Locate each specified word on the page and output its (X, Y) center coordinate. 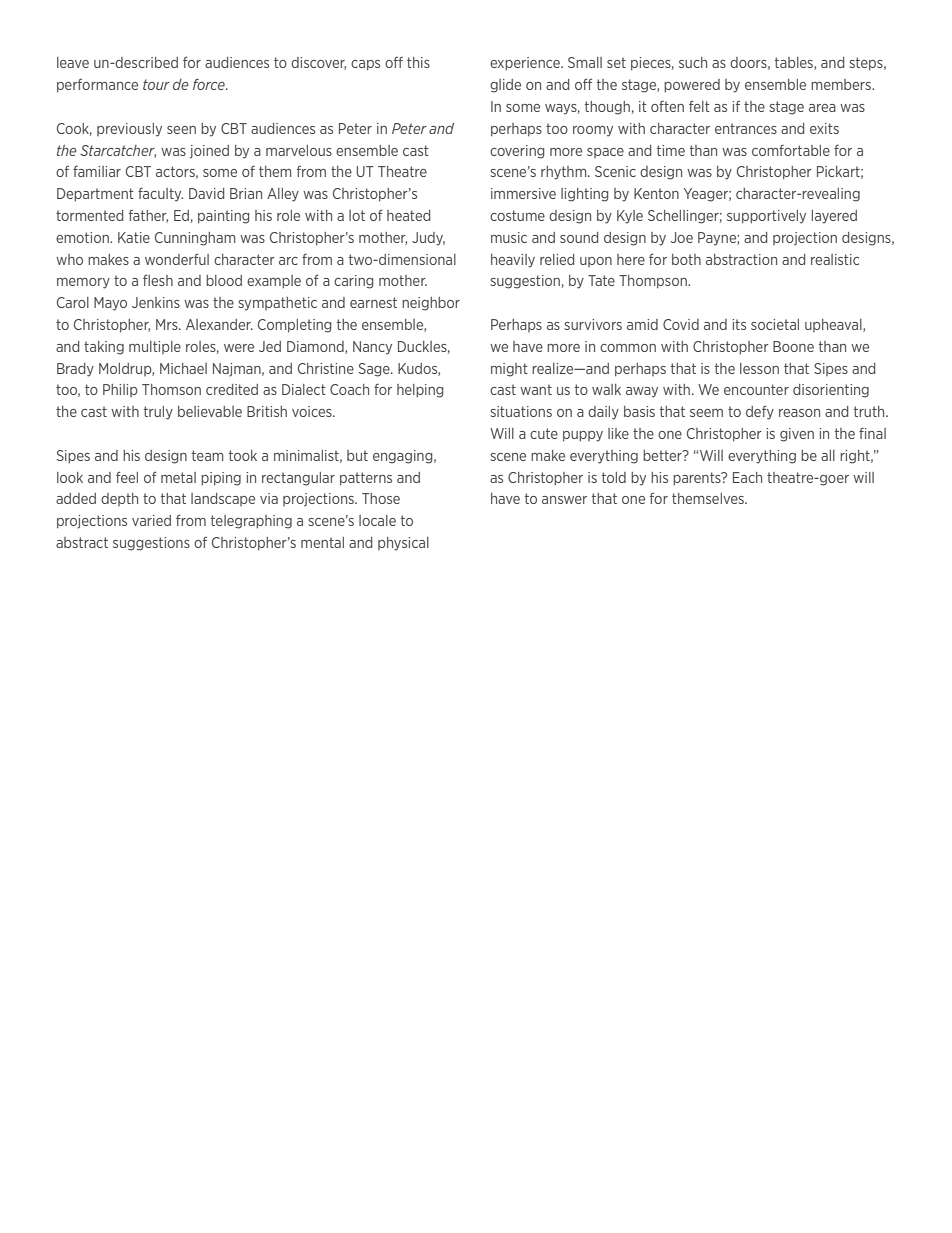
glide (505, 86)
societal (775, 324)
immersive (523, 193)
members (842, 84)
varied (151, 520)
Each (747, 477)
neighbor (431, 304)
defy (760, 412)
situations (521, 411)
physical (403, 544)
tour (156, 84)
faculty (160, 194)
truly (158, 413)
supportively (766, 217)
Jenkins (156, 302)
